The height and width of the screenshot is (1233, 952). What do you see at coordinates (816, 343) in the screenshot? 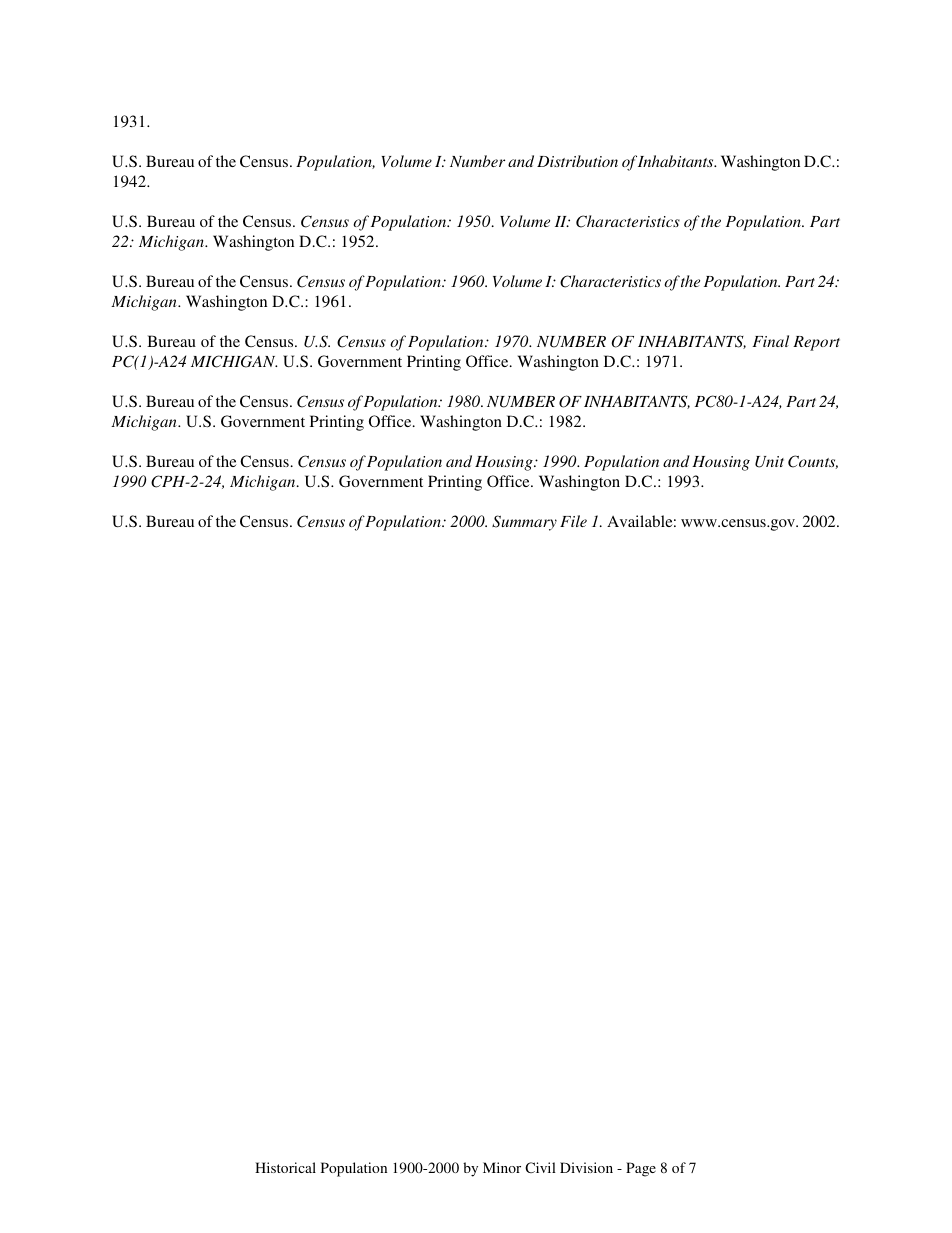
I see `Report` at bounding box center [816, 343].
